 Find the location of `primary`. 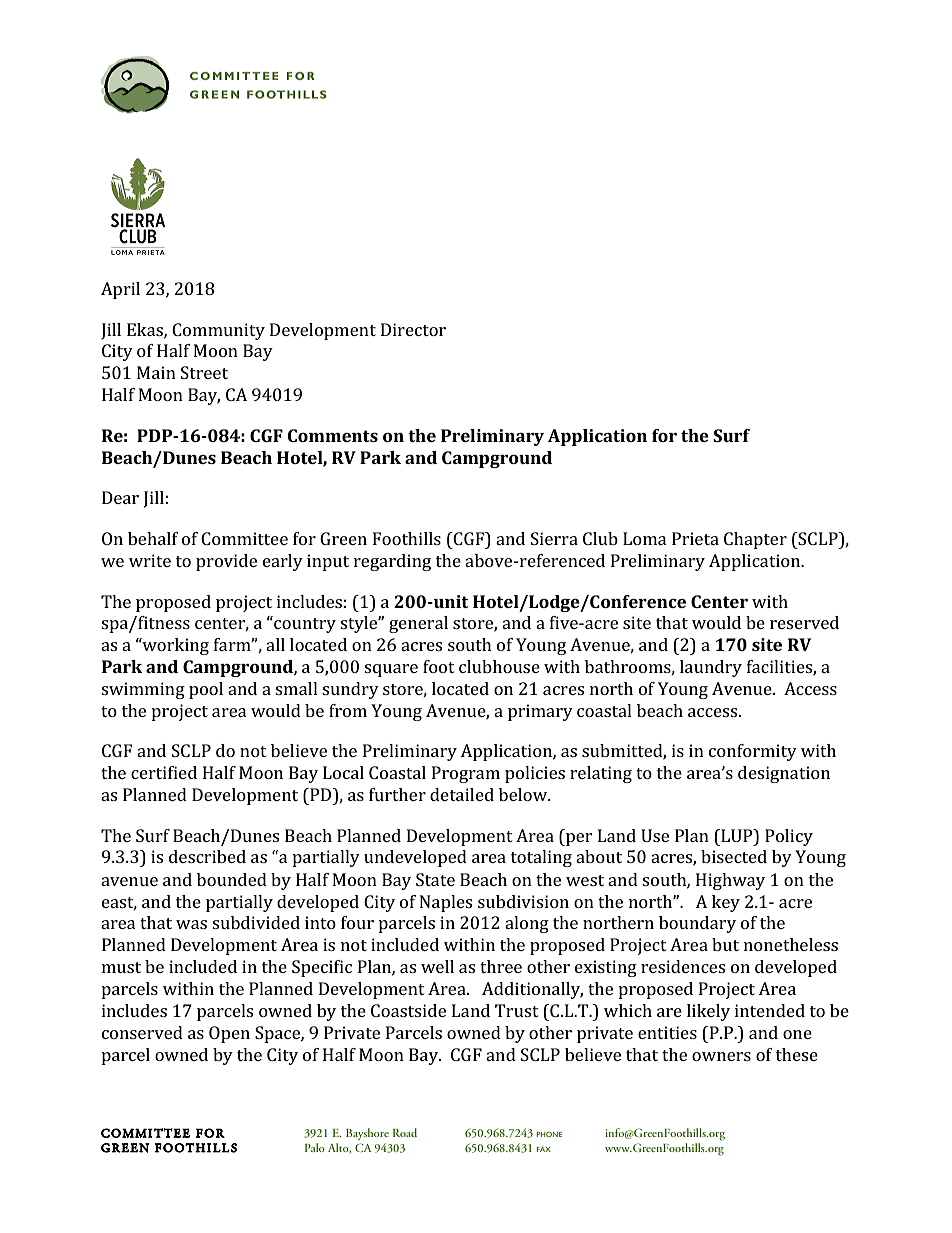

primary is located at coordinates (540, 712).
